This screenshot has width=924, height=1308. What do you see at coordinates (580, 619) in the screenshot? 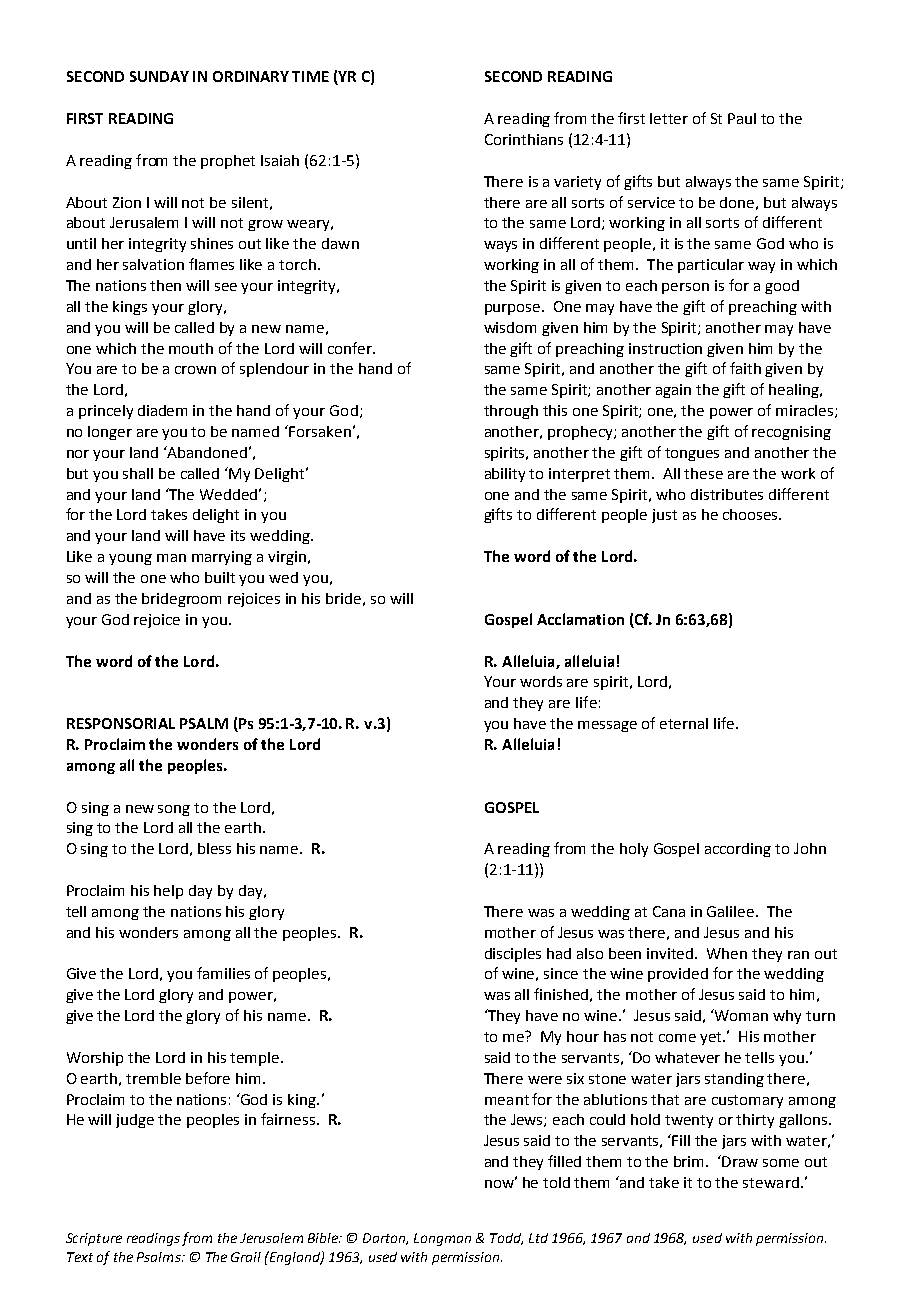
I see `Acclamation` at bounding box center [580, 619].
